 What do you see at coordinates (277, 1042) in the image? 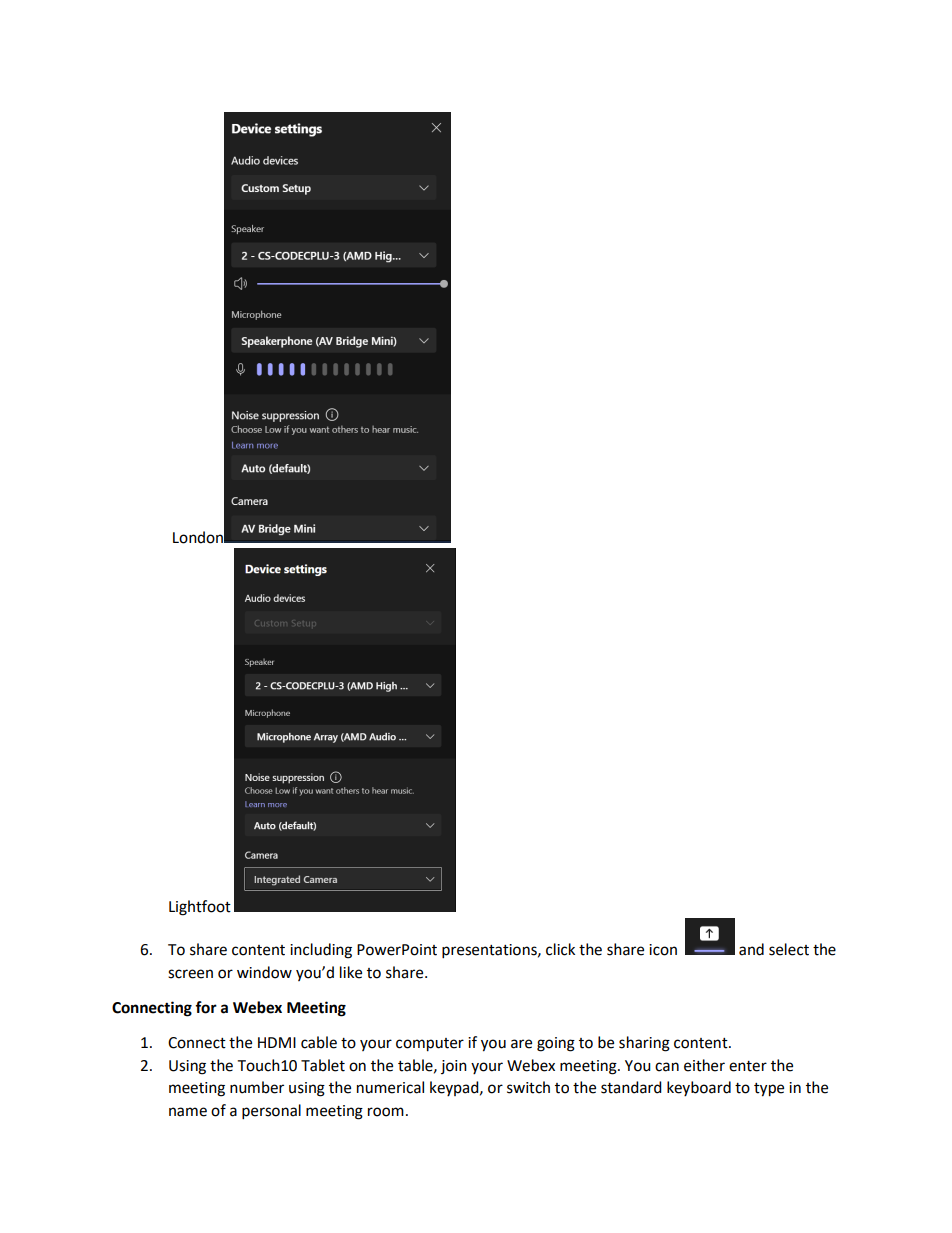
I see `HDMI` at bounding box center [277, 1042].
